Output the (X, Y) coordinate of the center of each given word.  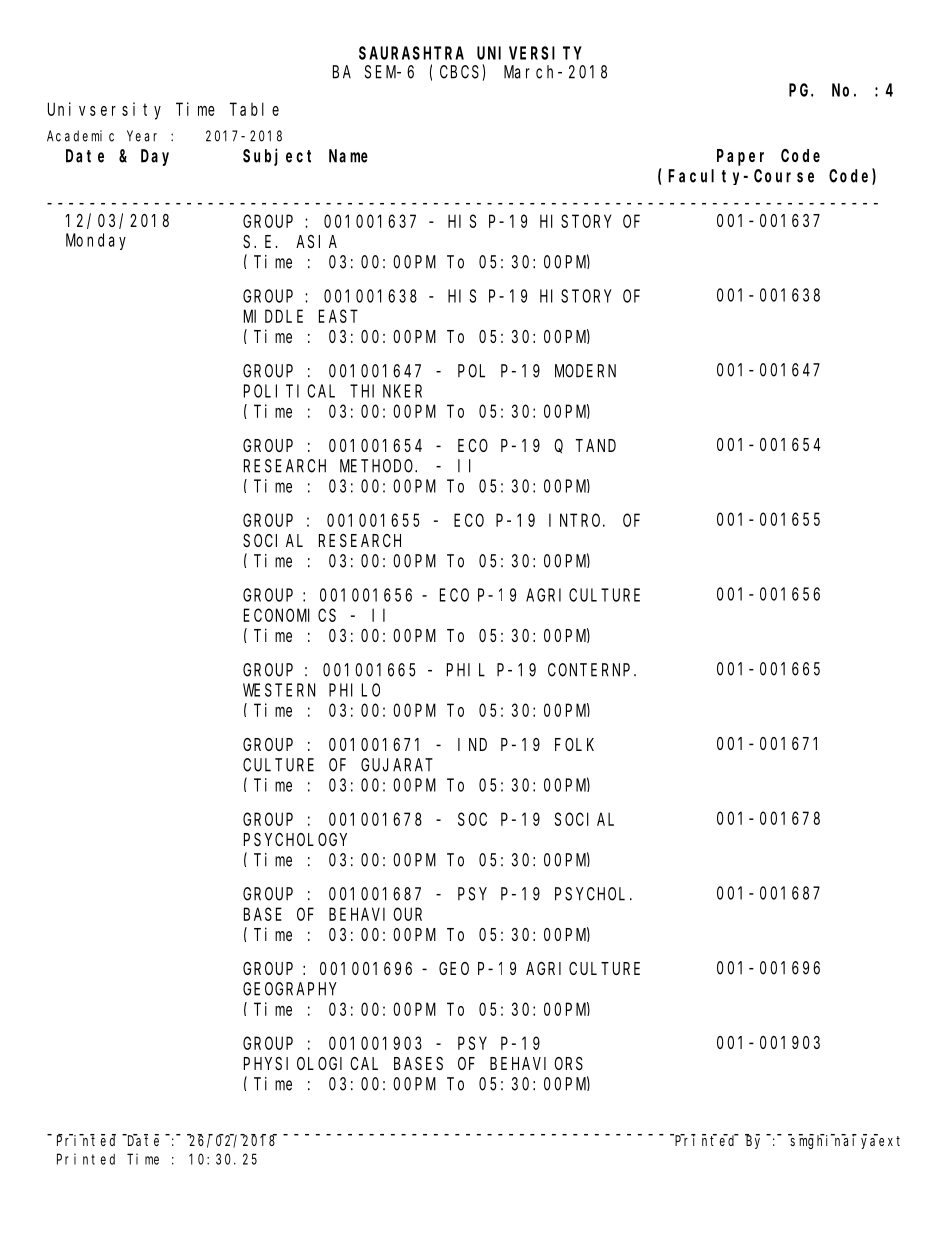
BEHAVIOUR (375, 914)
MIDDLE (273, 316)
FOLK (574, 744)
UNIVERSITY (529, 53)
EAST (338, 316)
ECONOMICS (290, 615)
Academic (80, 136)
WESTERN (279, 690)
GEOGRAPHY (290, 989)
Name (348, 156)
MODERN (585, 371)
